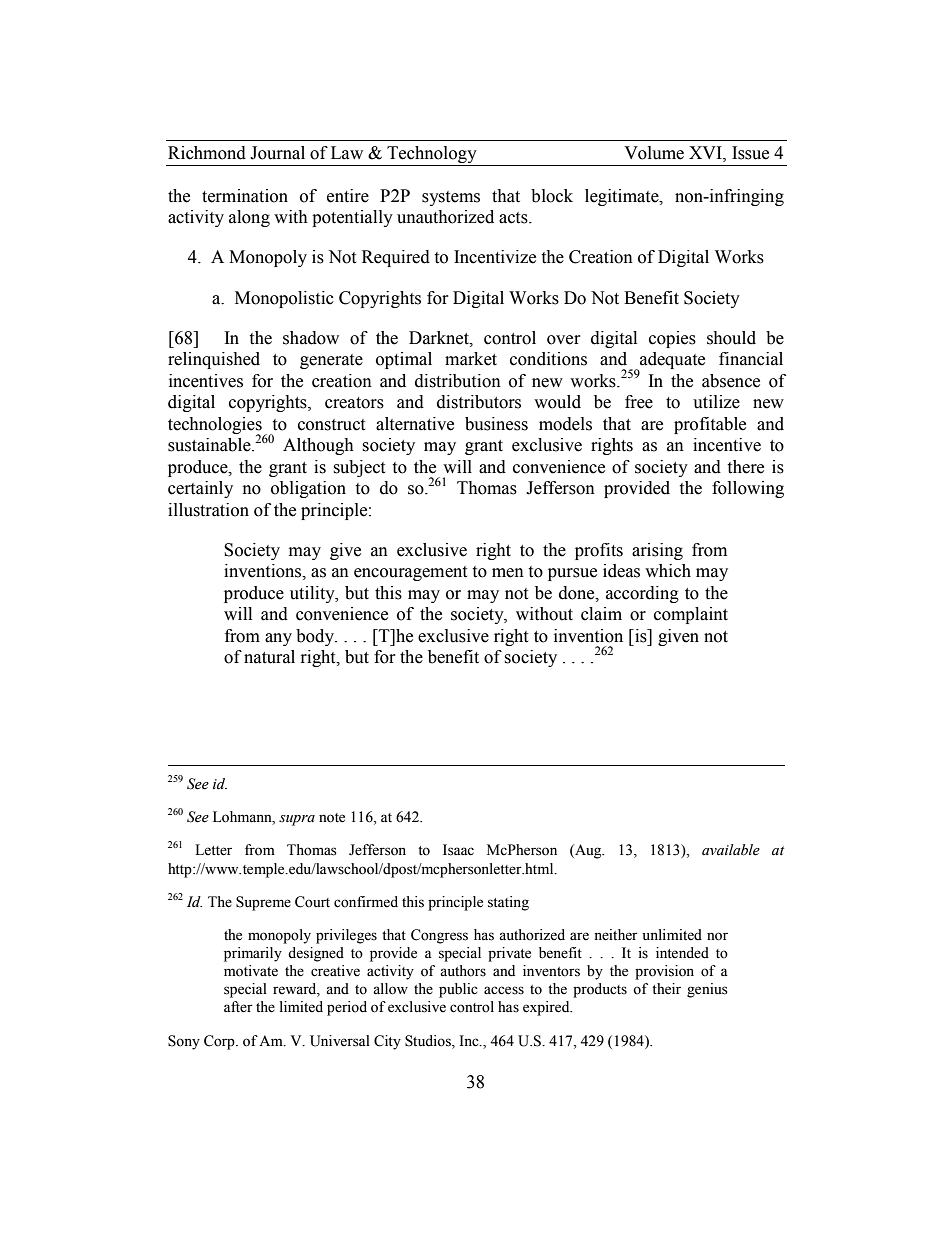 The image size is (952, 1233). Describe the element at coordinates (245, 196) in the page. I see `termination` at that location.
